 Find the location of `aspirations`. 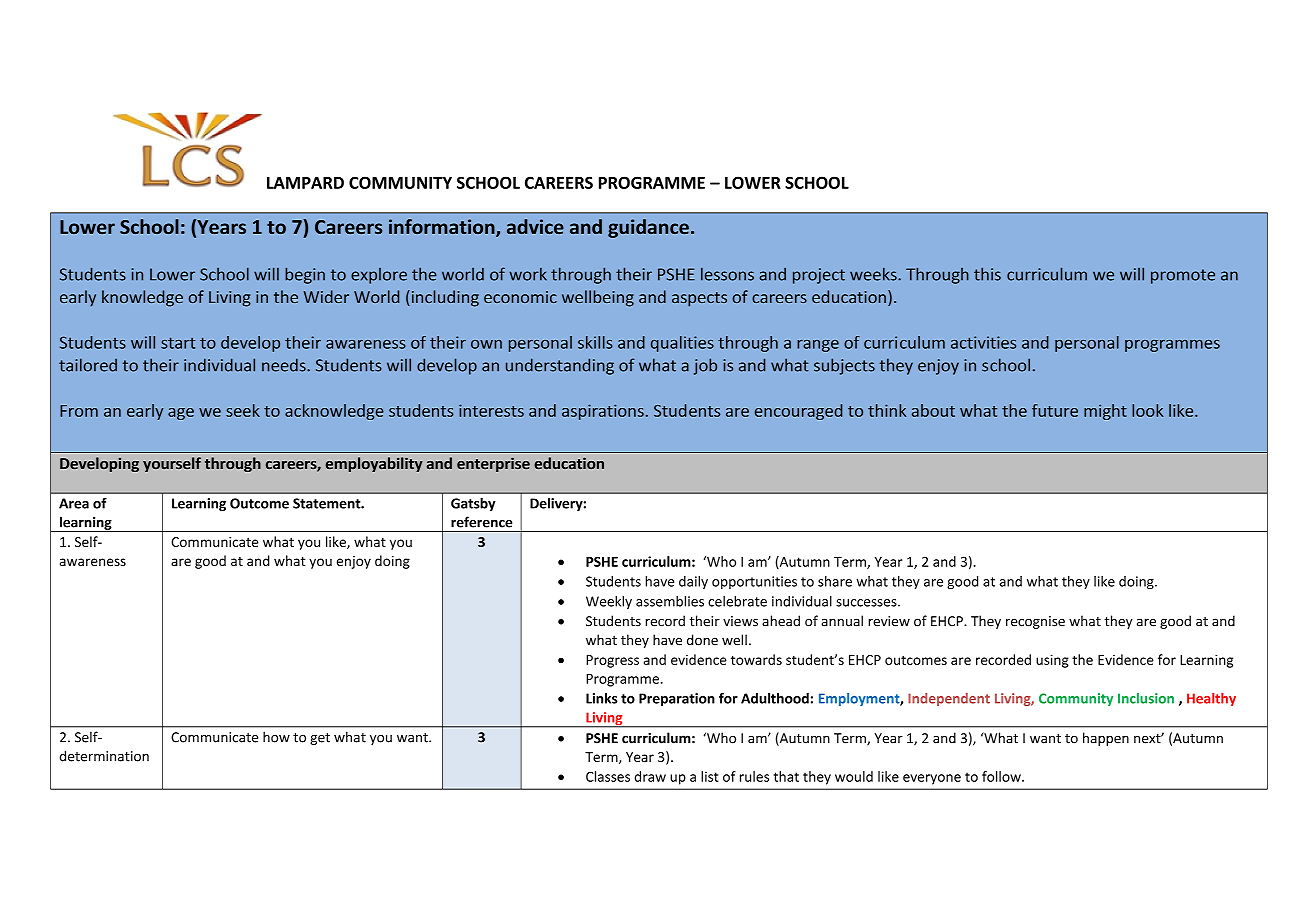

aspirations is located at coordinates (603, 412).
